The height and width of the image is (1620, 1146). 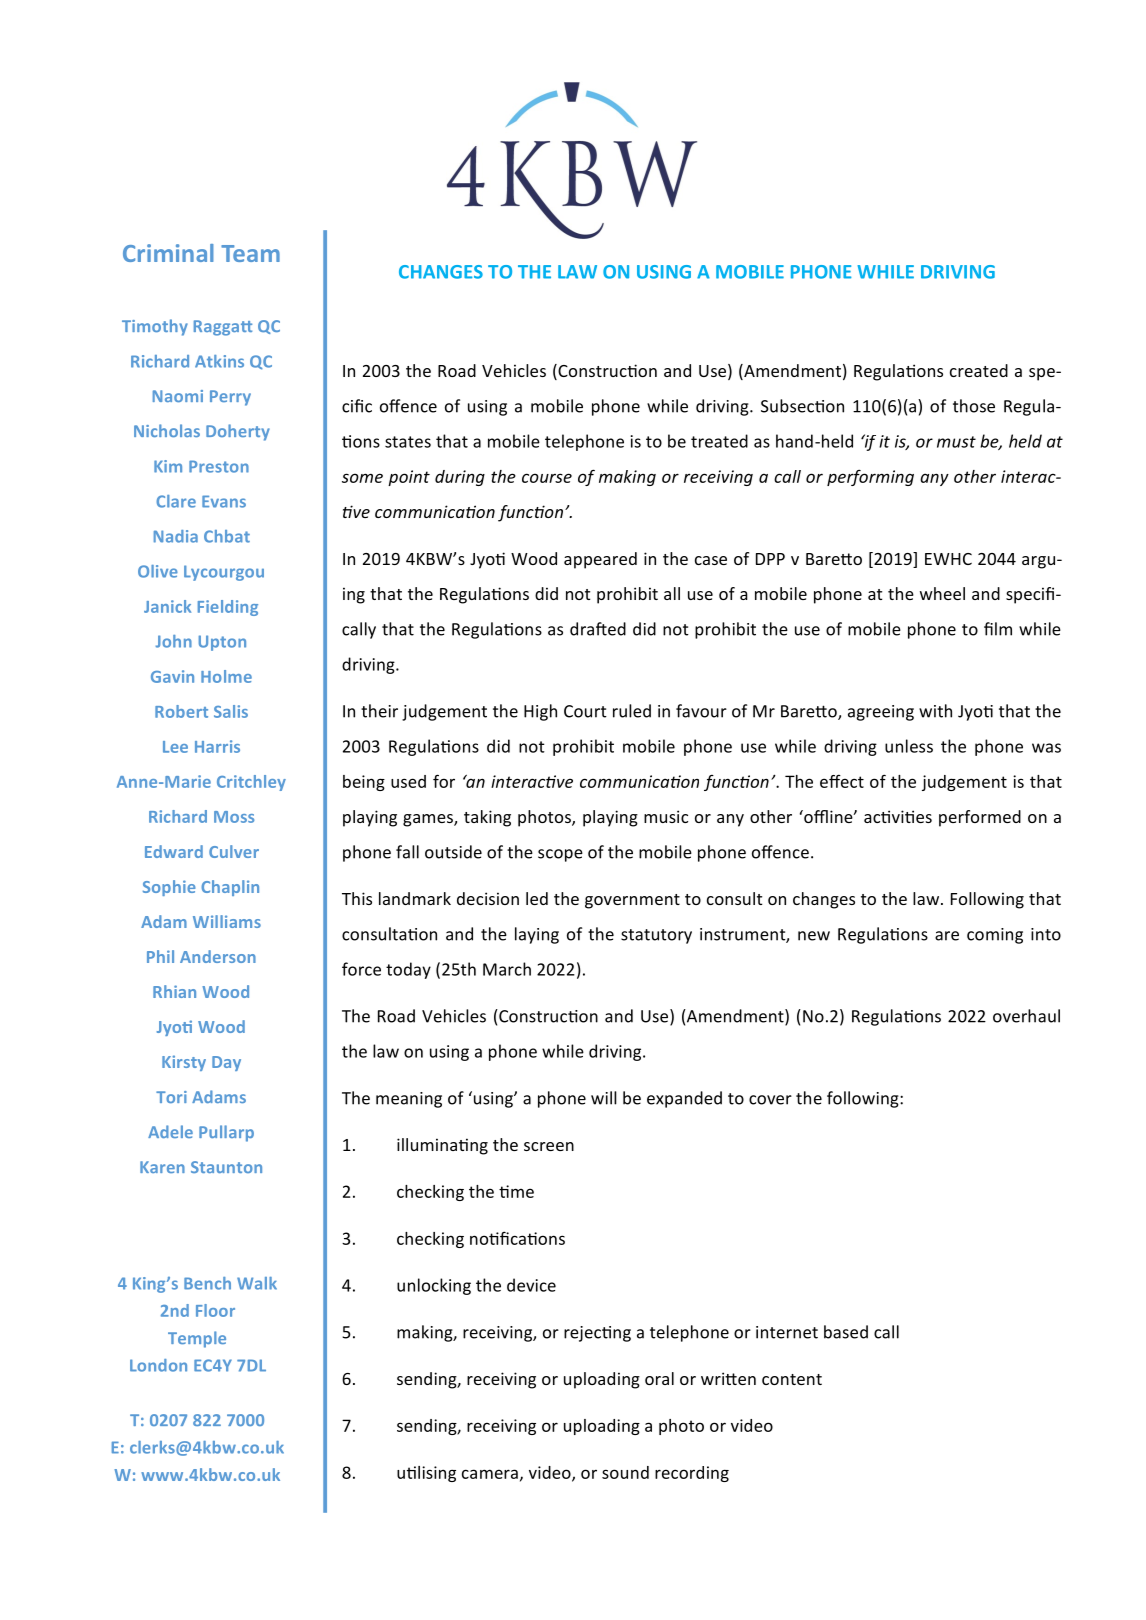 I want to click on sound, so click(x=625, y=1472).
